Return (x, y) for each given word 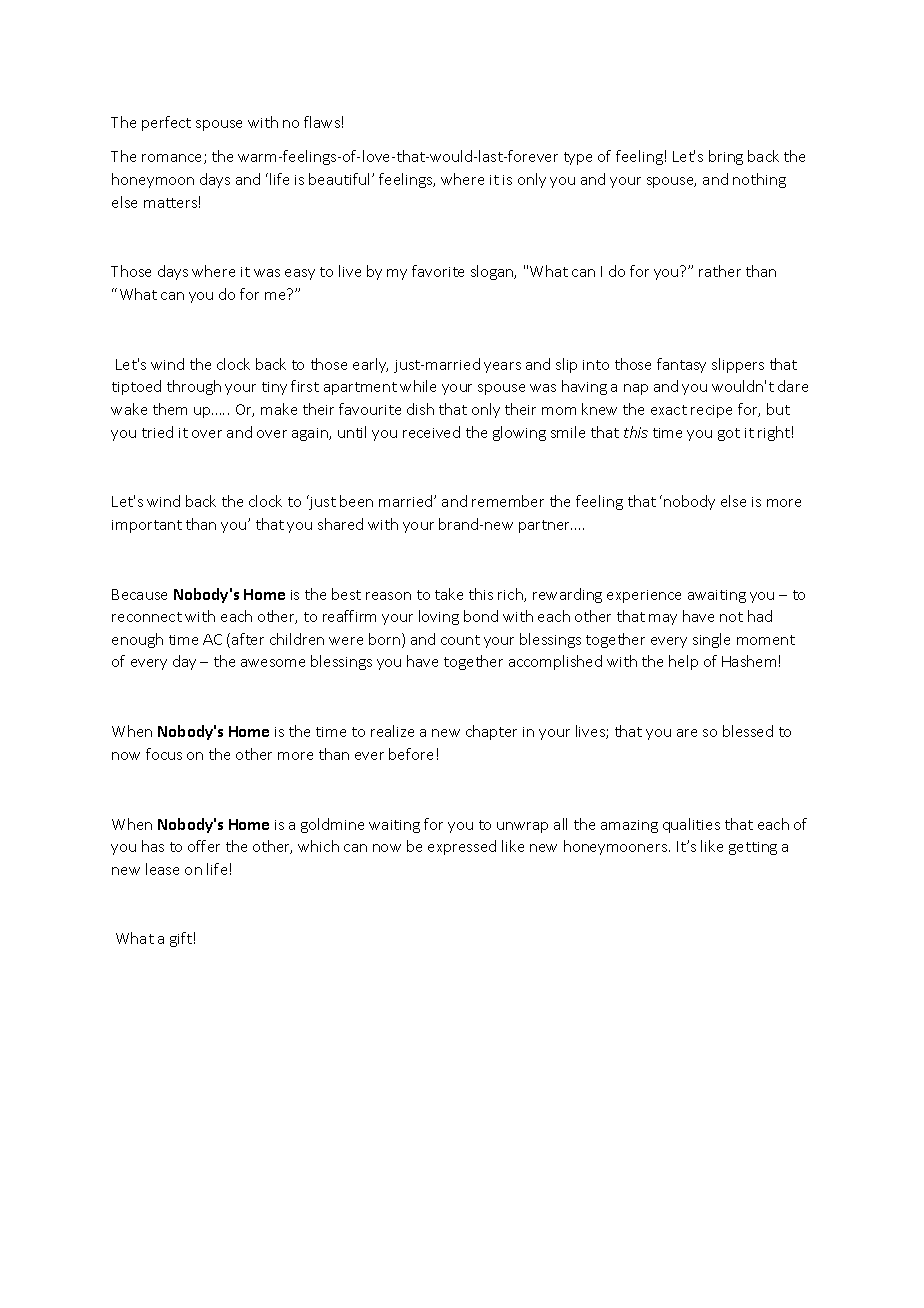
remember (508, 501)
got (729, 434)
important (147, 526)
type (578, 158)
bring (726, 157)
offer (204, 846)
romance (173, 159)
